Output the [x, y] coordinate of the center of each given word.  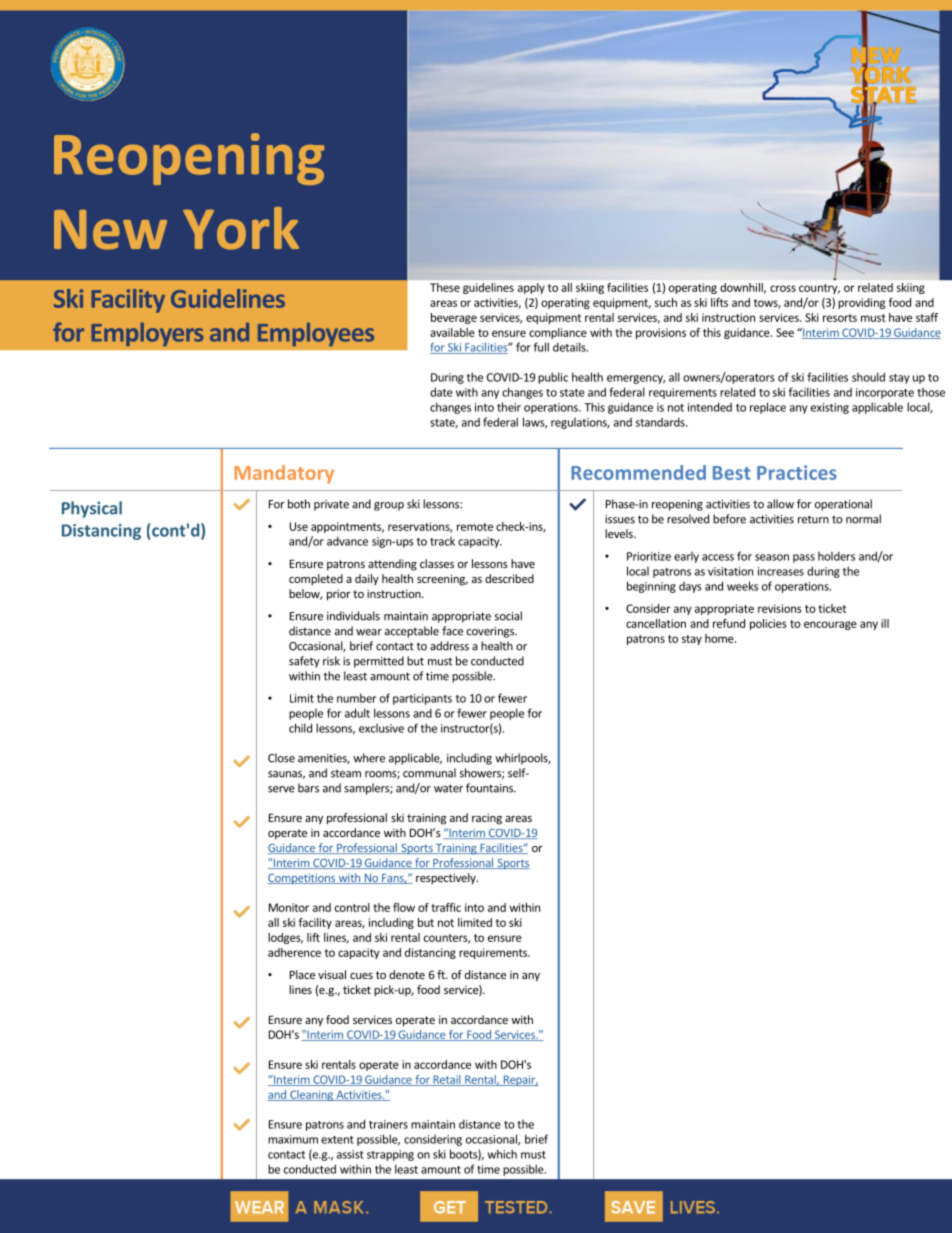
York [241, 228]
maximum [293, 1139]
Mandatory [284, 474]
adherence [294, 952]
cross [783, 288]
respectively [447, 879]
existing [830, 408]
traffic [446, 907]
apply [531, 288]
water [448, 788]
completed [316, 580]
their [509, 407]
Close [281, 758]
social [508, 616]
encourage [830, 625]
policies [768, 624]
